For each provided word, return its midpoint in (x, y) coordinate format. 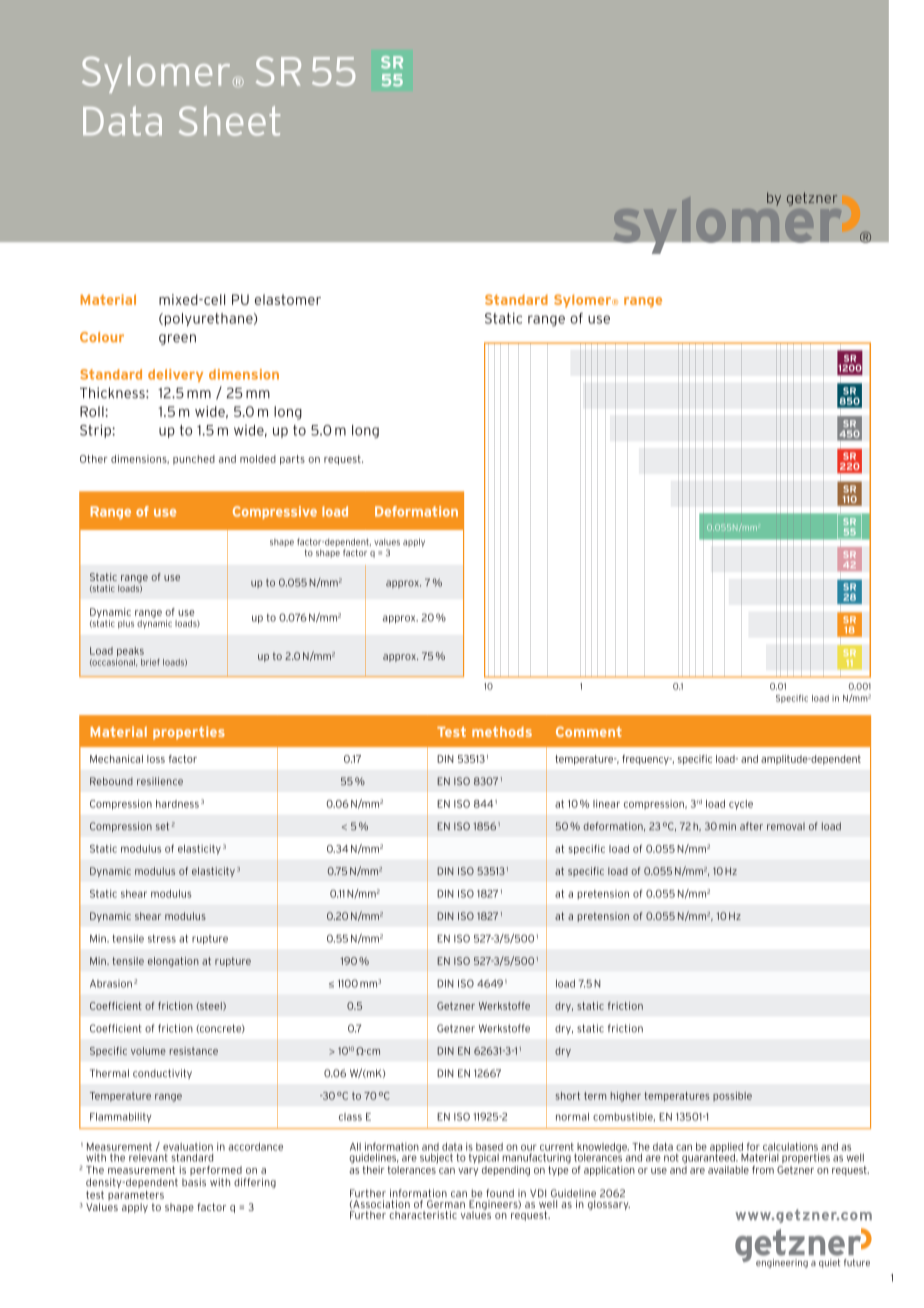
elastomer (288, 299)
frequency (646, 760)
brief (150, 662)
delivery (175, 375)
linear (606, 804)
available (728, 1170)
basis (194, 1182)
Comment (589, 731)
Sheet (229, 121)
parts (292, 460)
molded (258, 459)
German (446, 1204)
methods (502, 731)
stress (162, 938)
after (751, 826)
